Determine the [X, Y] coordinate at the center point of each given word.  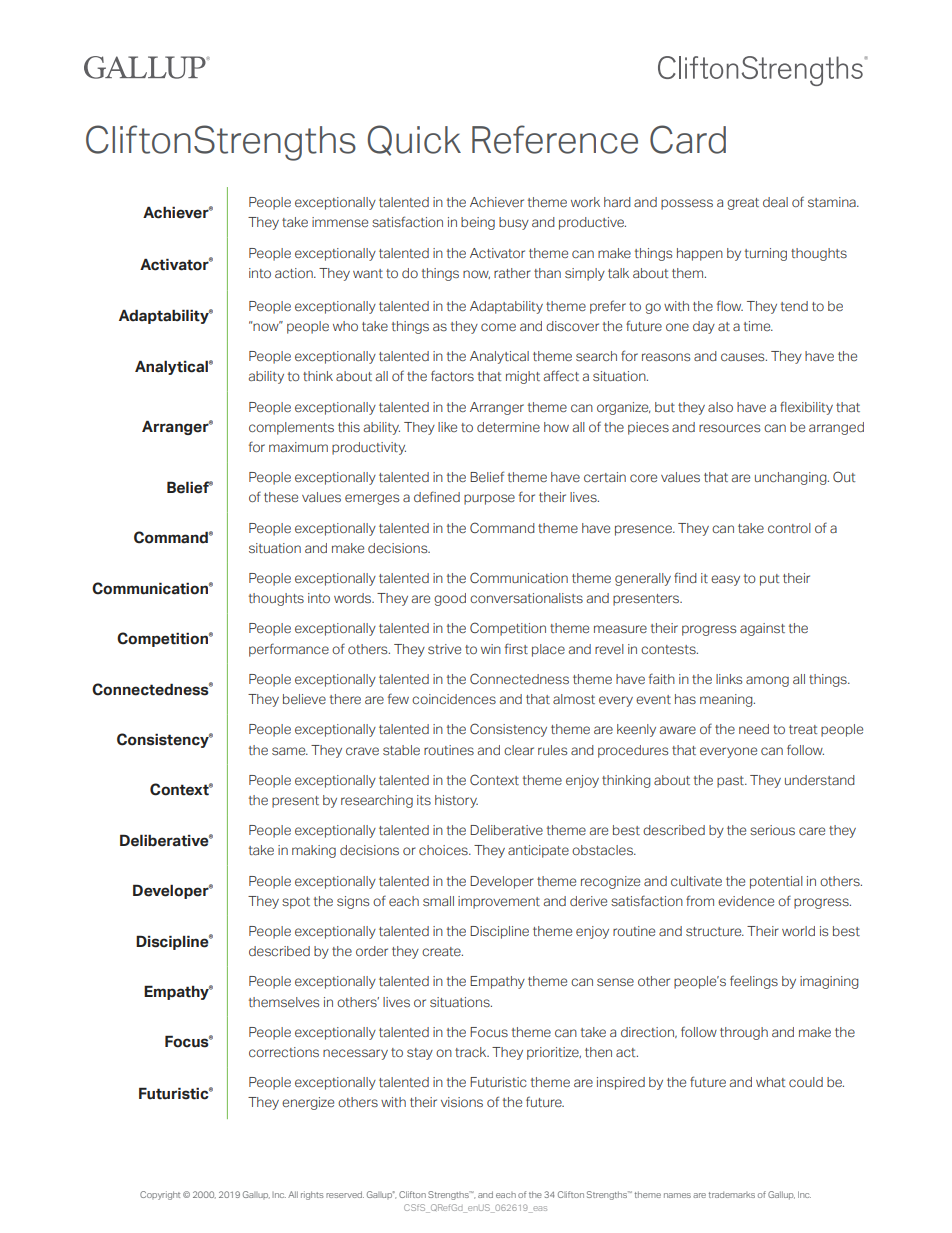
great [743, 204]
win [491, 649]
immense [340, 222]
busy [514, 223]
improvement [499, 902]
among [767, 681]
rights [312, 1195]
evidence [746, 901]
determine [508, 427]
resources [729, 428]
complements [291, 428]
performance [289, 650]
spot [296, 903]
